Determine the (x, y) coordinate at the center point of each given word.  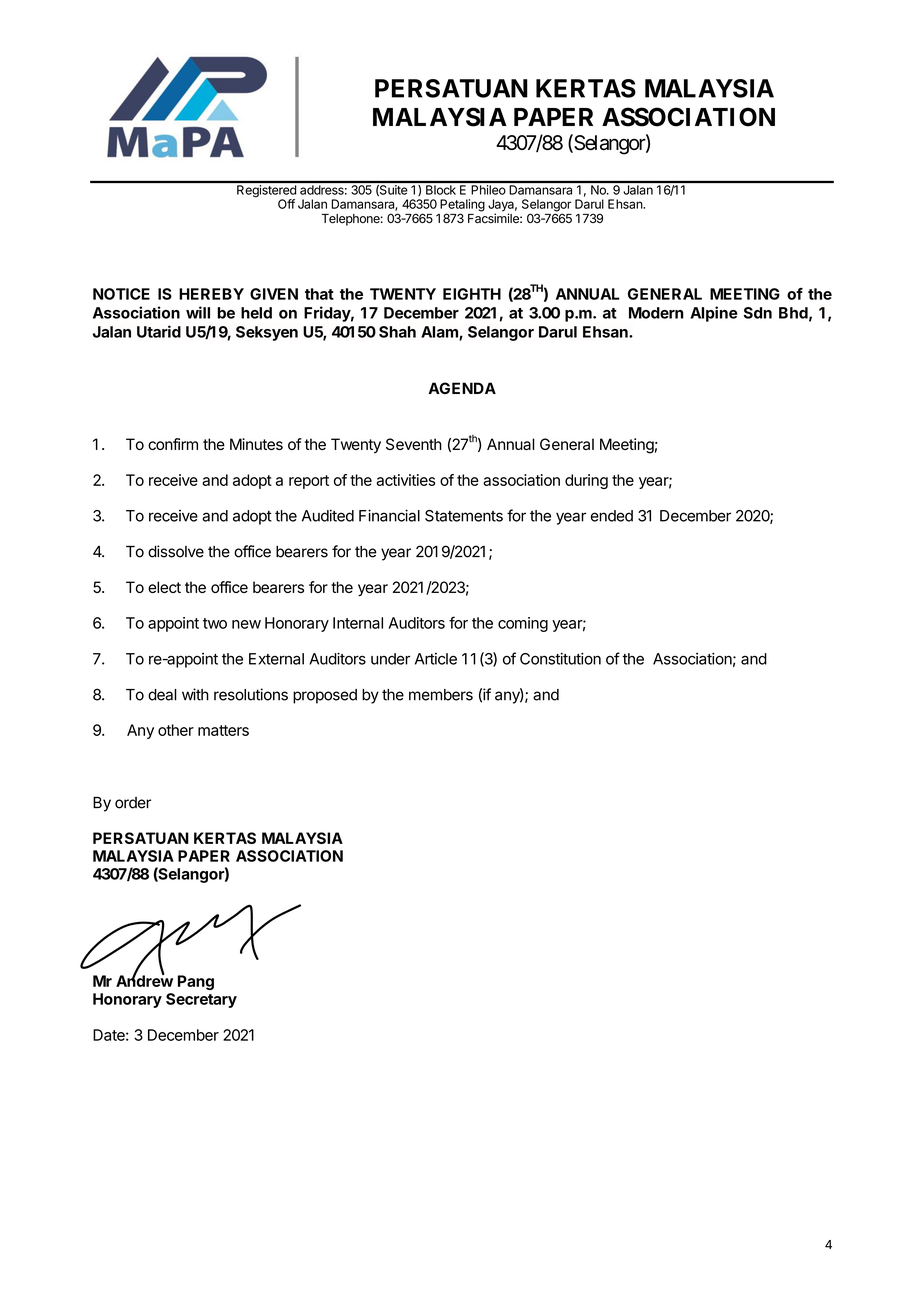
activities (406, 480)
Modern (656, 313)
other (176, 730)
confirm (173, 444)
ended (612, 516)
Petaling (462, 206)
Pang (196, 982)
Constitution (560, 659)
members (441, 695)
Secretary (201, 1000)
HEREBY (211, 294)
